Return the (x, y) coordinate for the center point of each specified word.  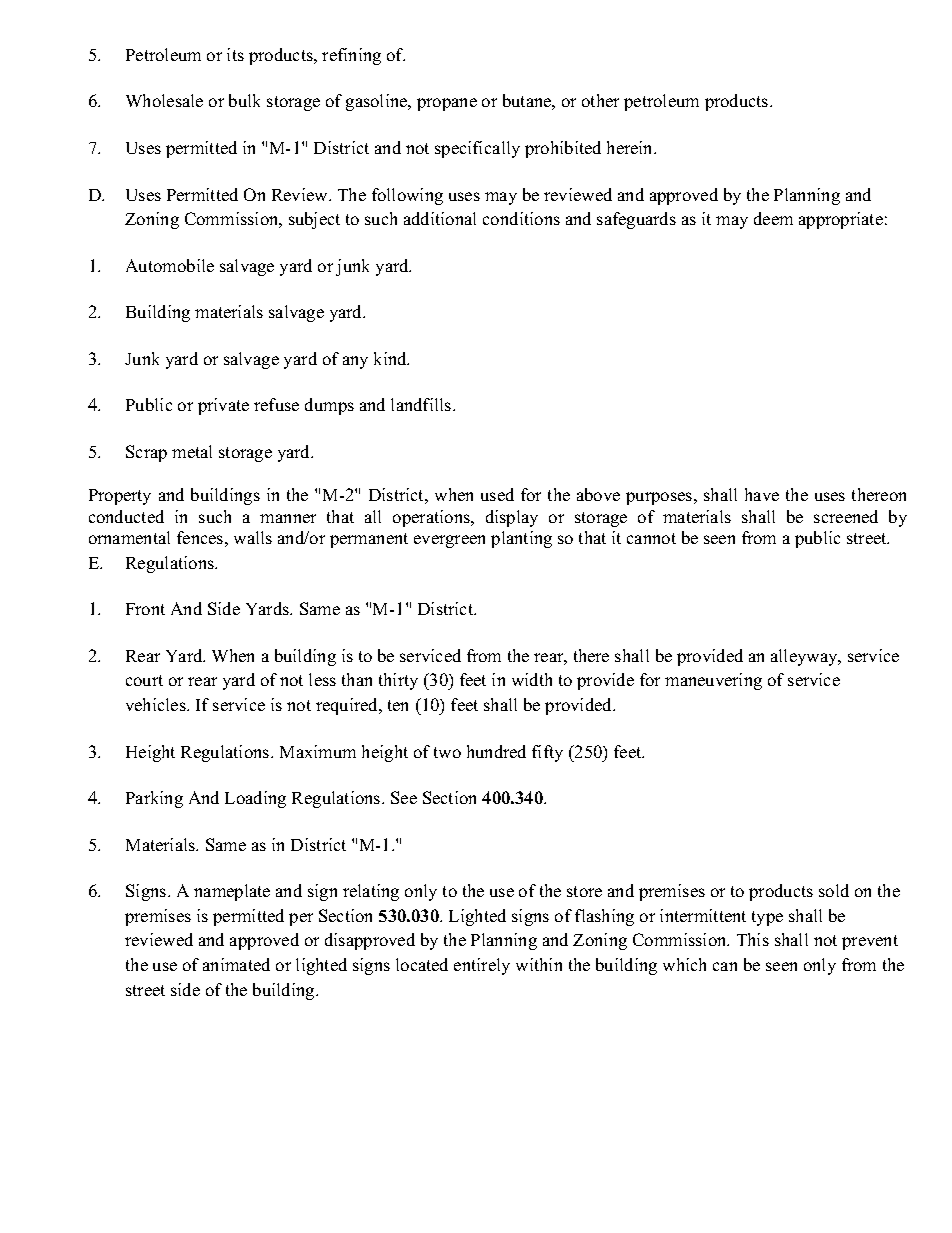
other (600, 100)
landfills (422, 404)
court (144, 680)
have (762, 494)
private (223, 406)
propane (447, 104)
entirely (482, 966)
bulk (244, 100)
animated (236, 964)
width (532, 679)
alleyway (805, 657)
